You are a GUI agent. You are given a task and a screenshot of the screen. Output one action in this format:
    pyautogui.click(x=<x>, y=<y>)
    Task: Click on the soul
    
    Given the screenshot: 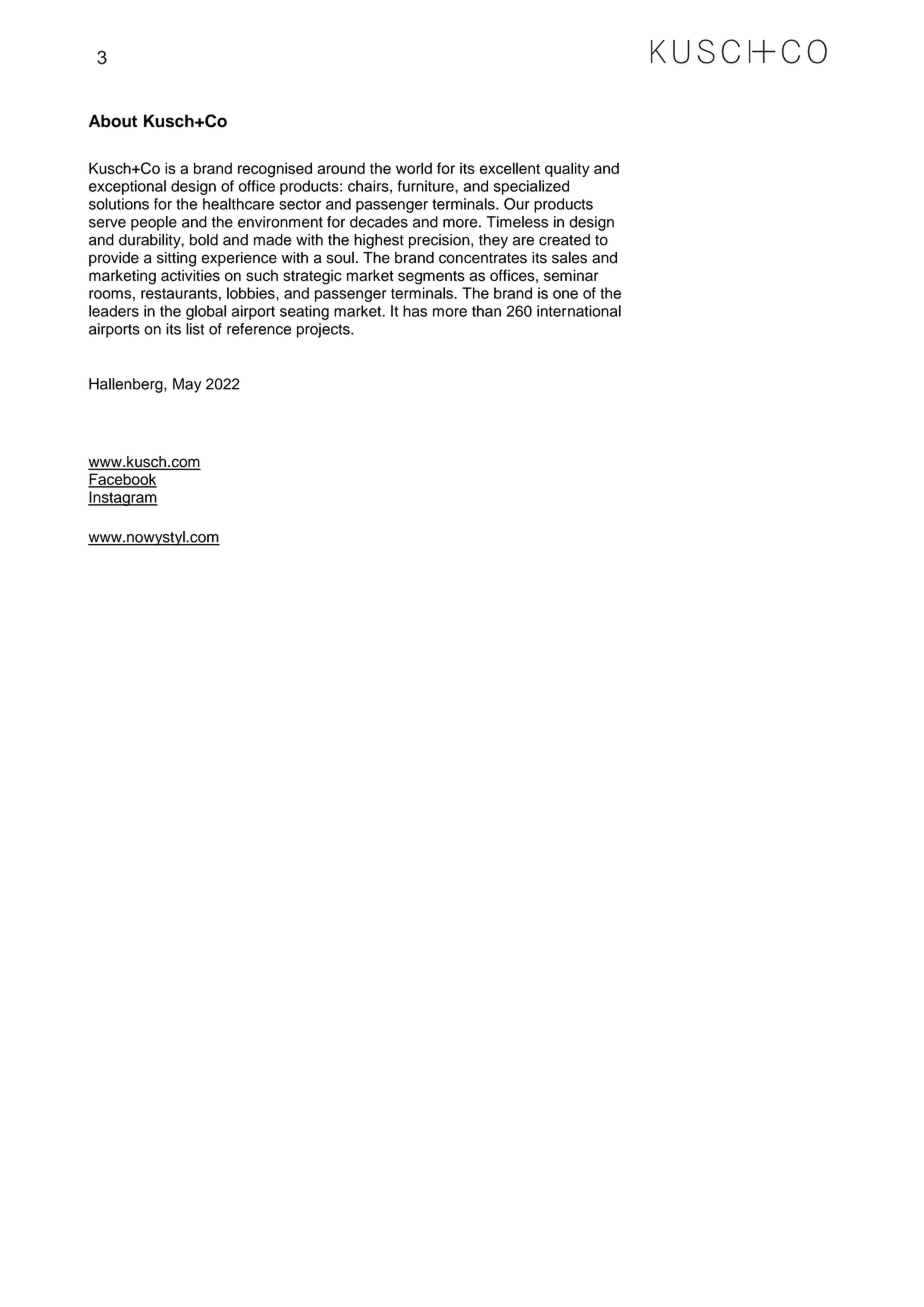 What is the action you would take?
    pyautogui.click(x=340, y=257)
